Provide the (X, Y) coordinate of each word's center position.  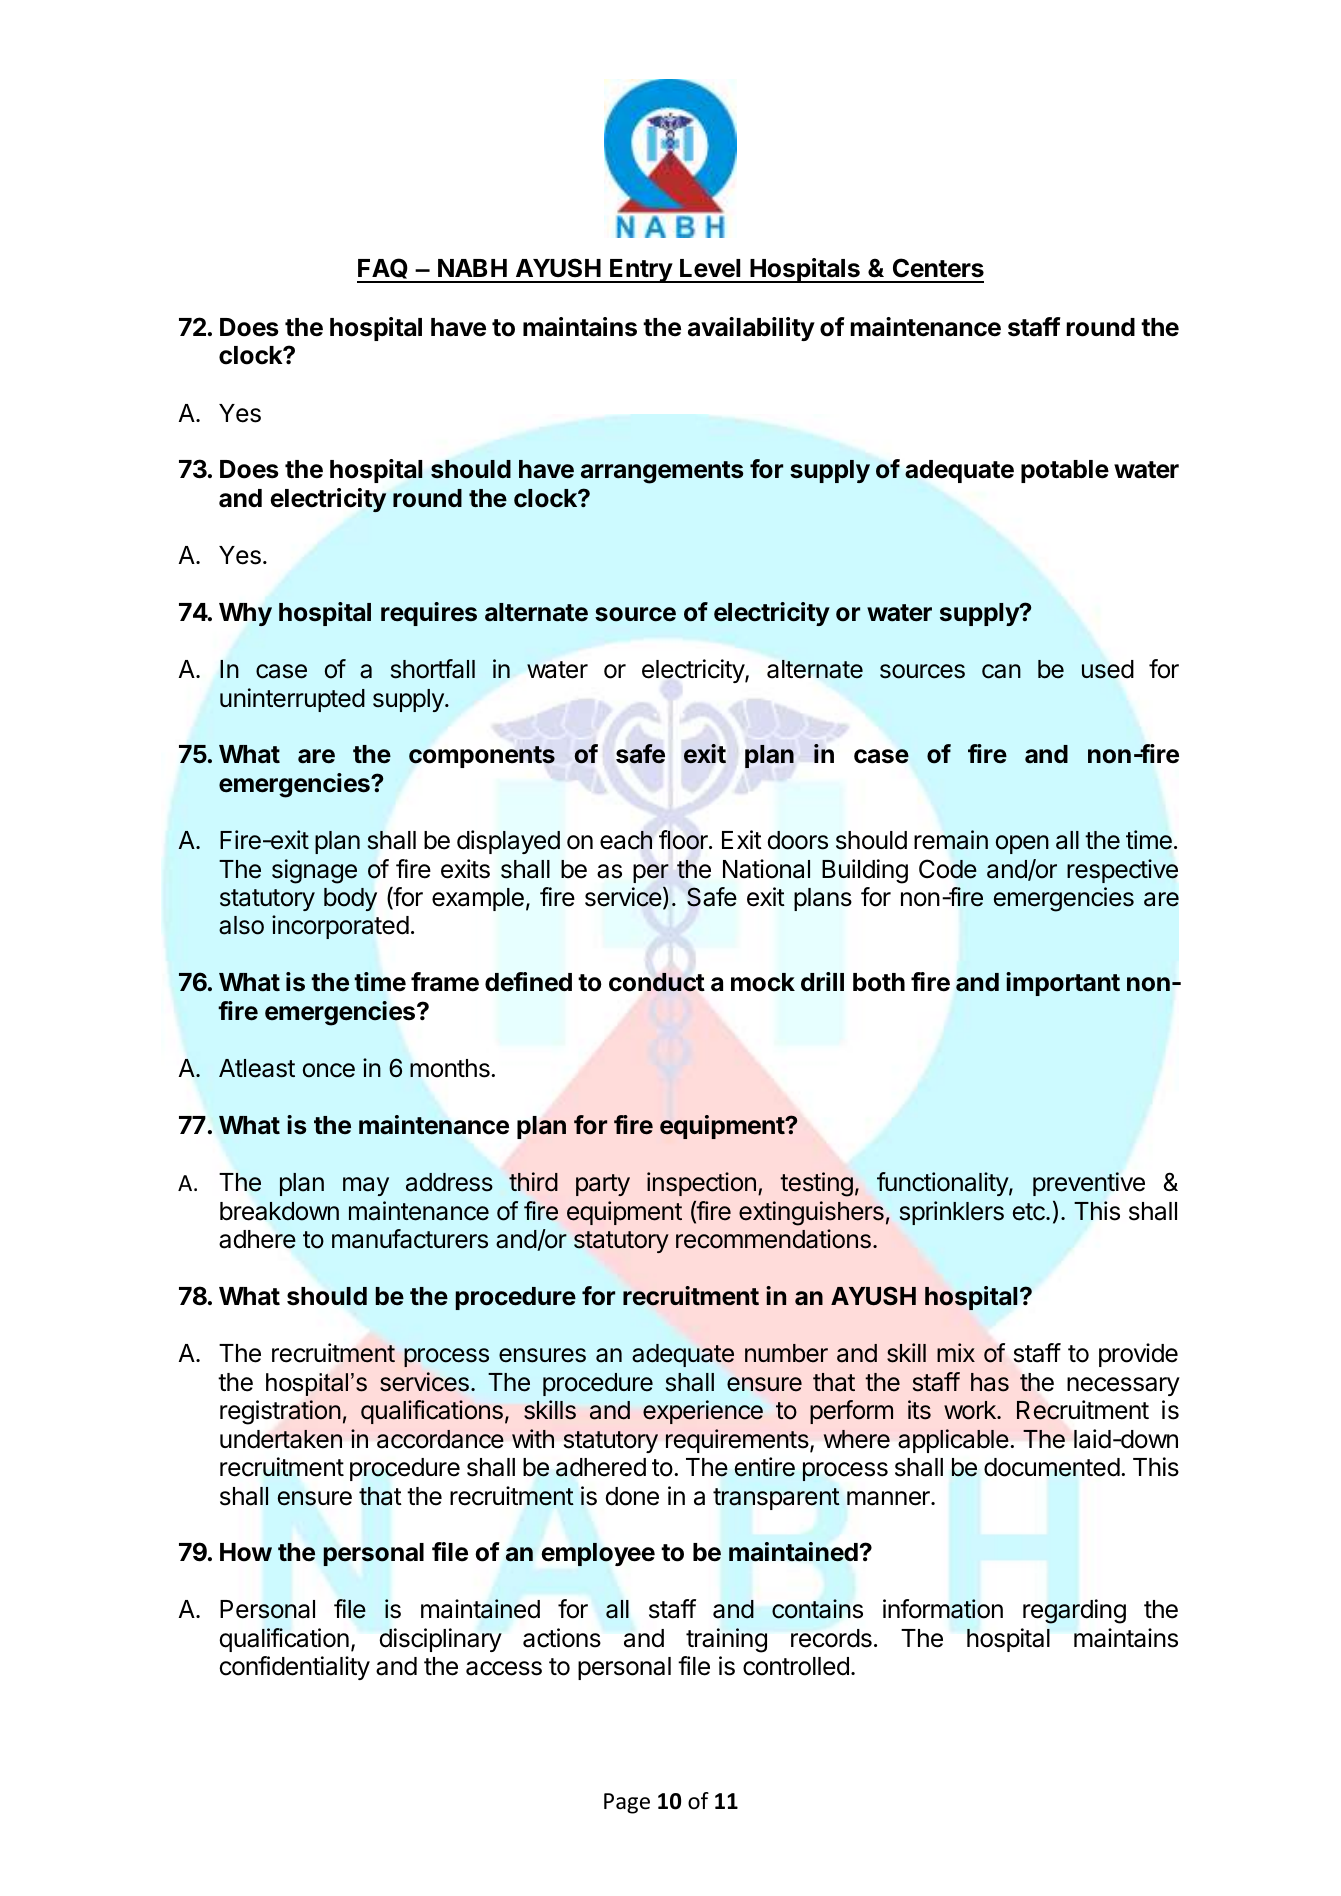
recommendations (773, 1239)
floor (684, 840)
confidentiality (295, 1668)
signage (314, 871)
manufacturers (410, 1239)
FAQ (383, 270)
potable (1065, 471)
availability (751, 329)
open (1022, 844)
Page (627, 1803)
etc (1030, 1212)
